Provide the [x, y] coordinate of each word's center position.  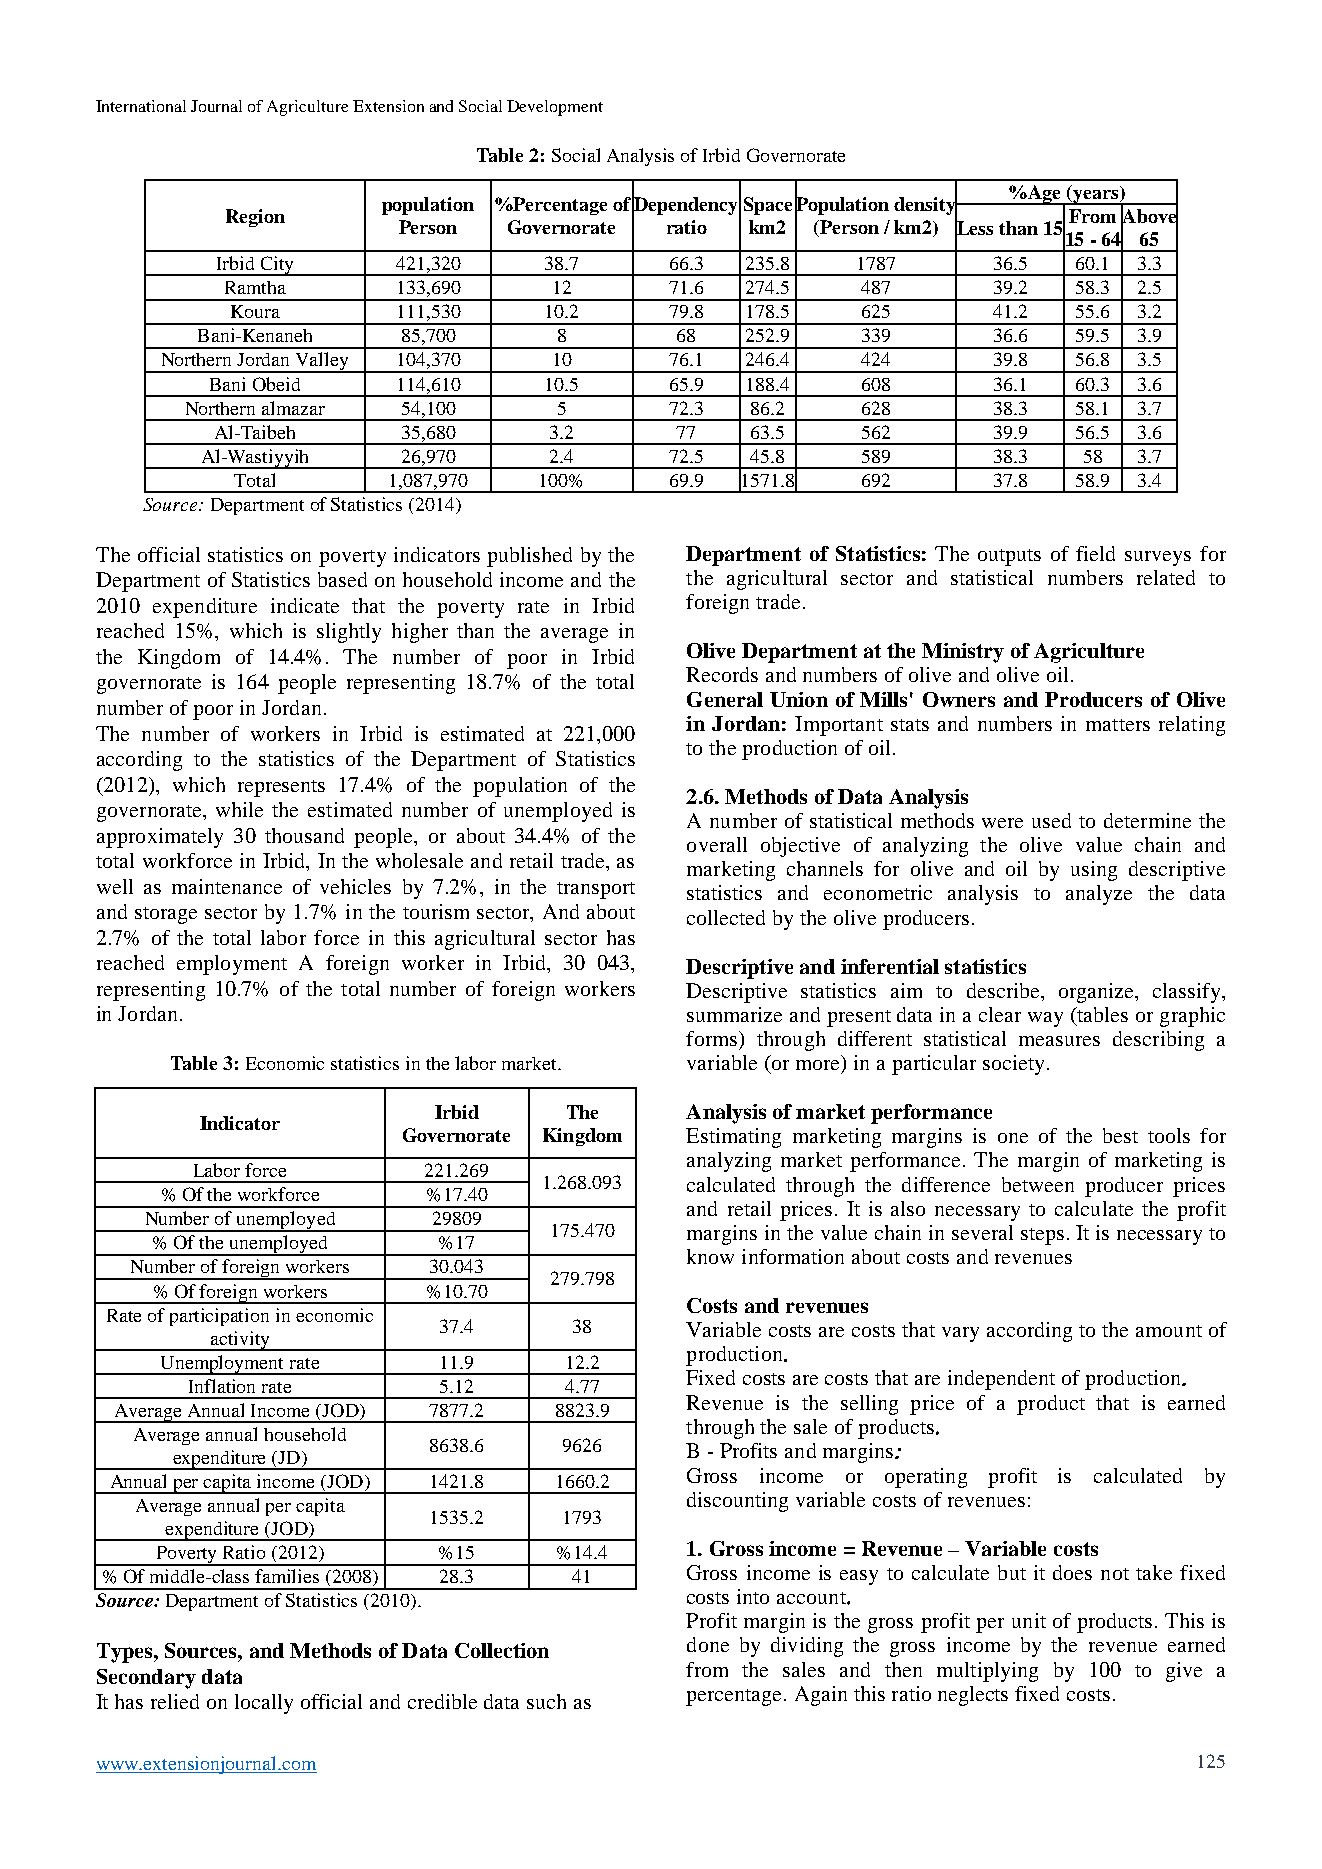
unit [1029, 1620]
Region [255, 218]
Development [555, 108]
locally [264, 1704]
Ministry [963, 653]
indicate [305, 605]
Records [722, 674]
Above [1149, 216]
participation [219, 1317]
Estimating [733, 1138]
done [708, 1644]
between [1038, 1184]
